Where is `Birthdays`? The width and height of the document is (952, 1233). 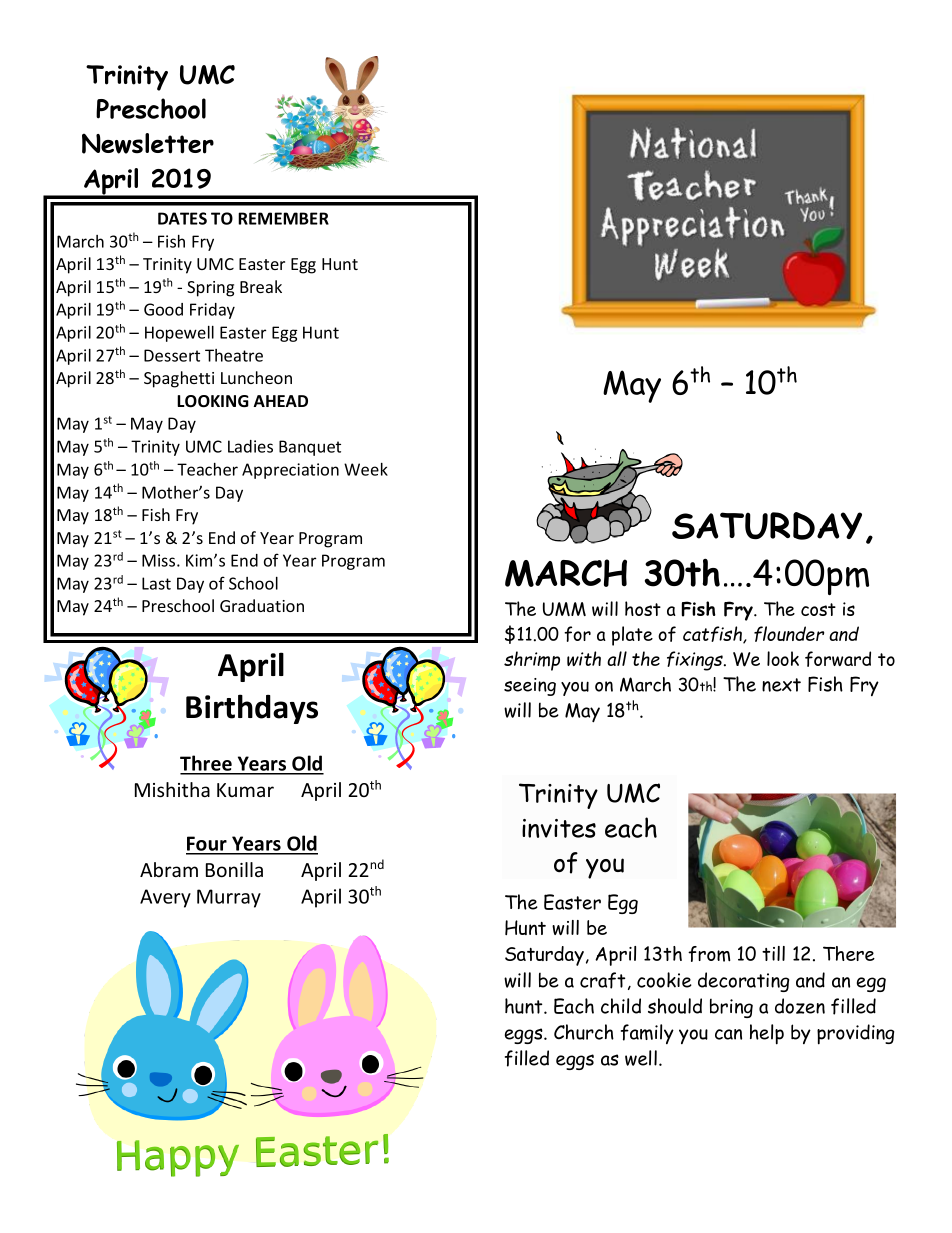 Birthdays is located at coordinates (252, 709).
